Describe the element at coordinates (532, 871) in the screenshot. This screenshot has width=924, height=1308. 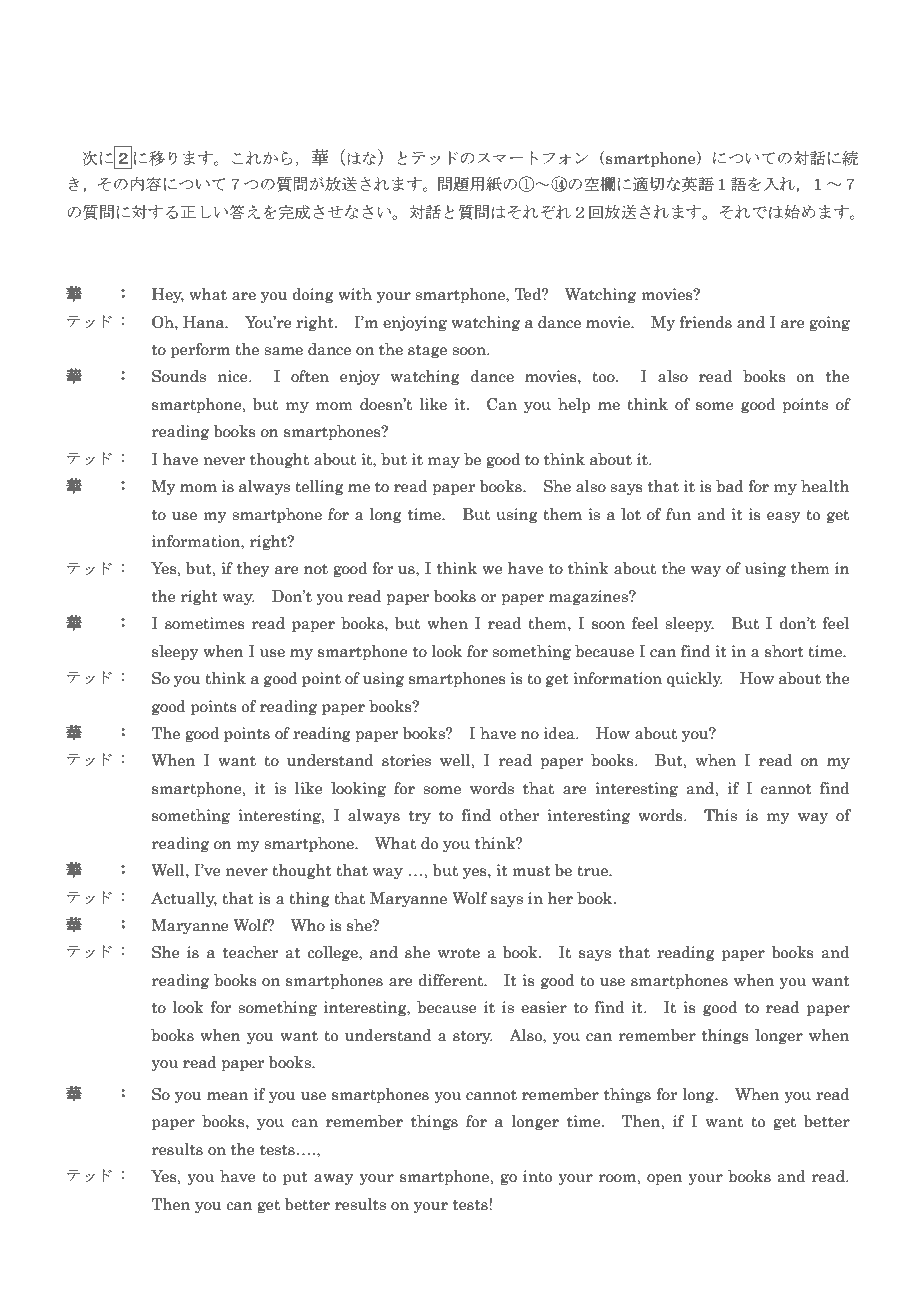
I see `must` at that location.
